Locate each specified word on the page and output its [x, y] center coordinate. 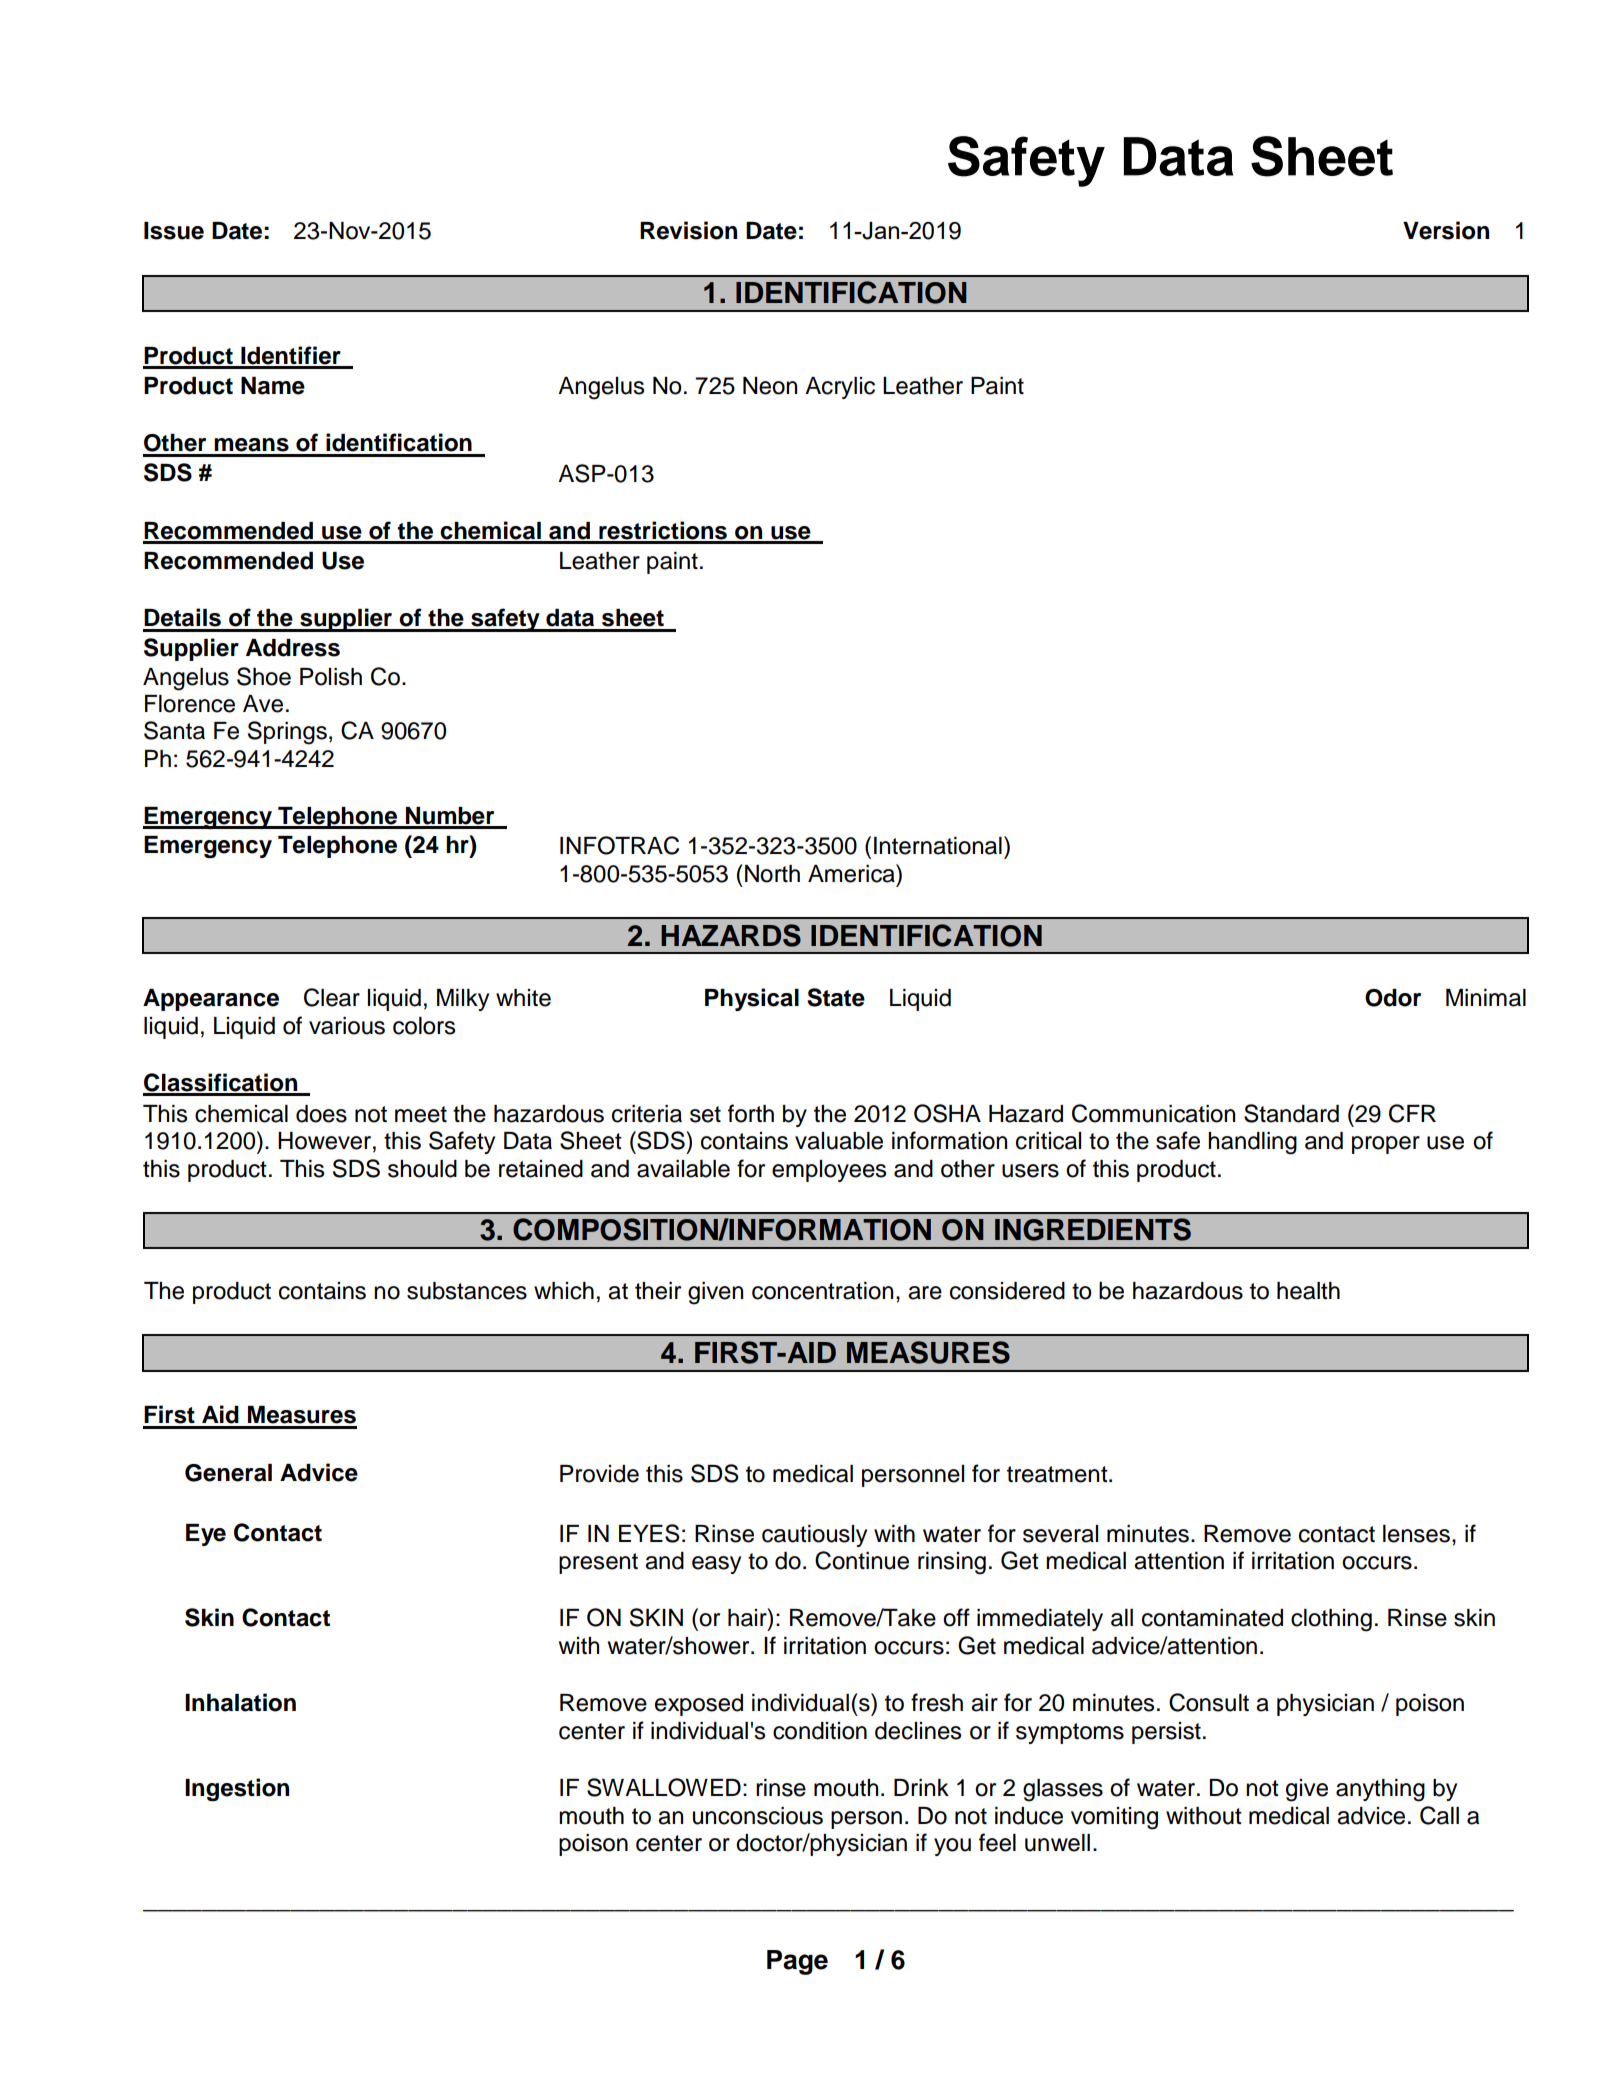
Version [1446, 230]
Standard [1291, 1113]
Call [1439, 1815]
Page [797, 1962]
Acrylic [840, 388]
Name [273, 386]
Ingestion [237, 1789]
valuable [839, 1141]
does [321, 1114]
